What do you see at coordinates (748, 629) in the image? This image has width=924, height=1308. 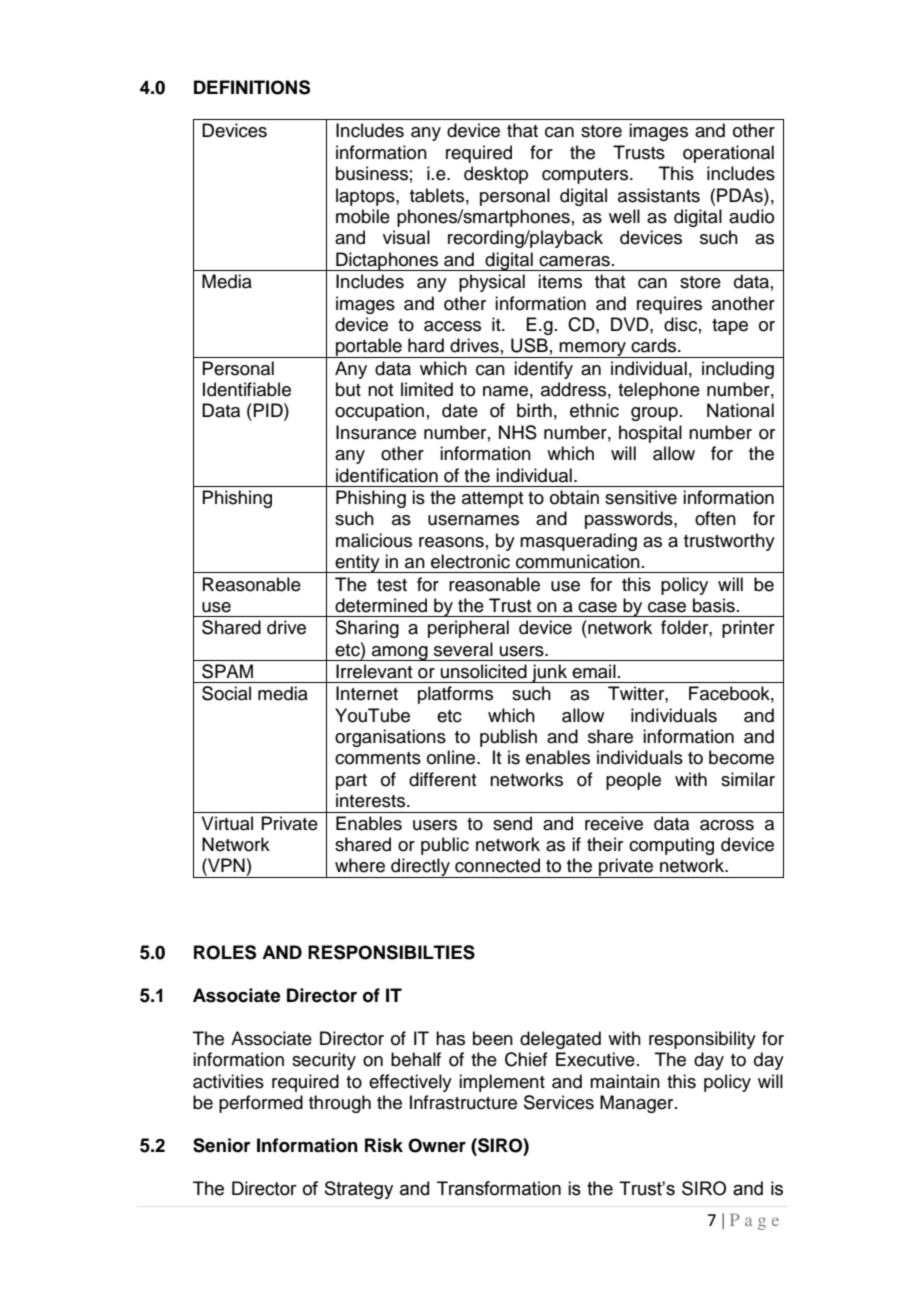 I see `printer` at bounding box center [748, 629].
